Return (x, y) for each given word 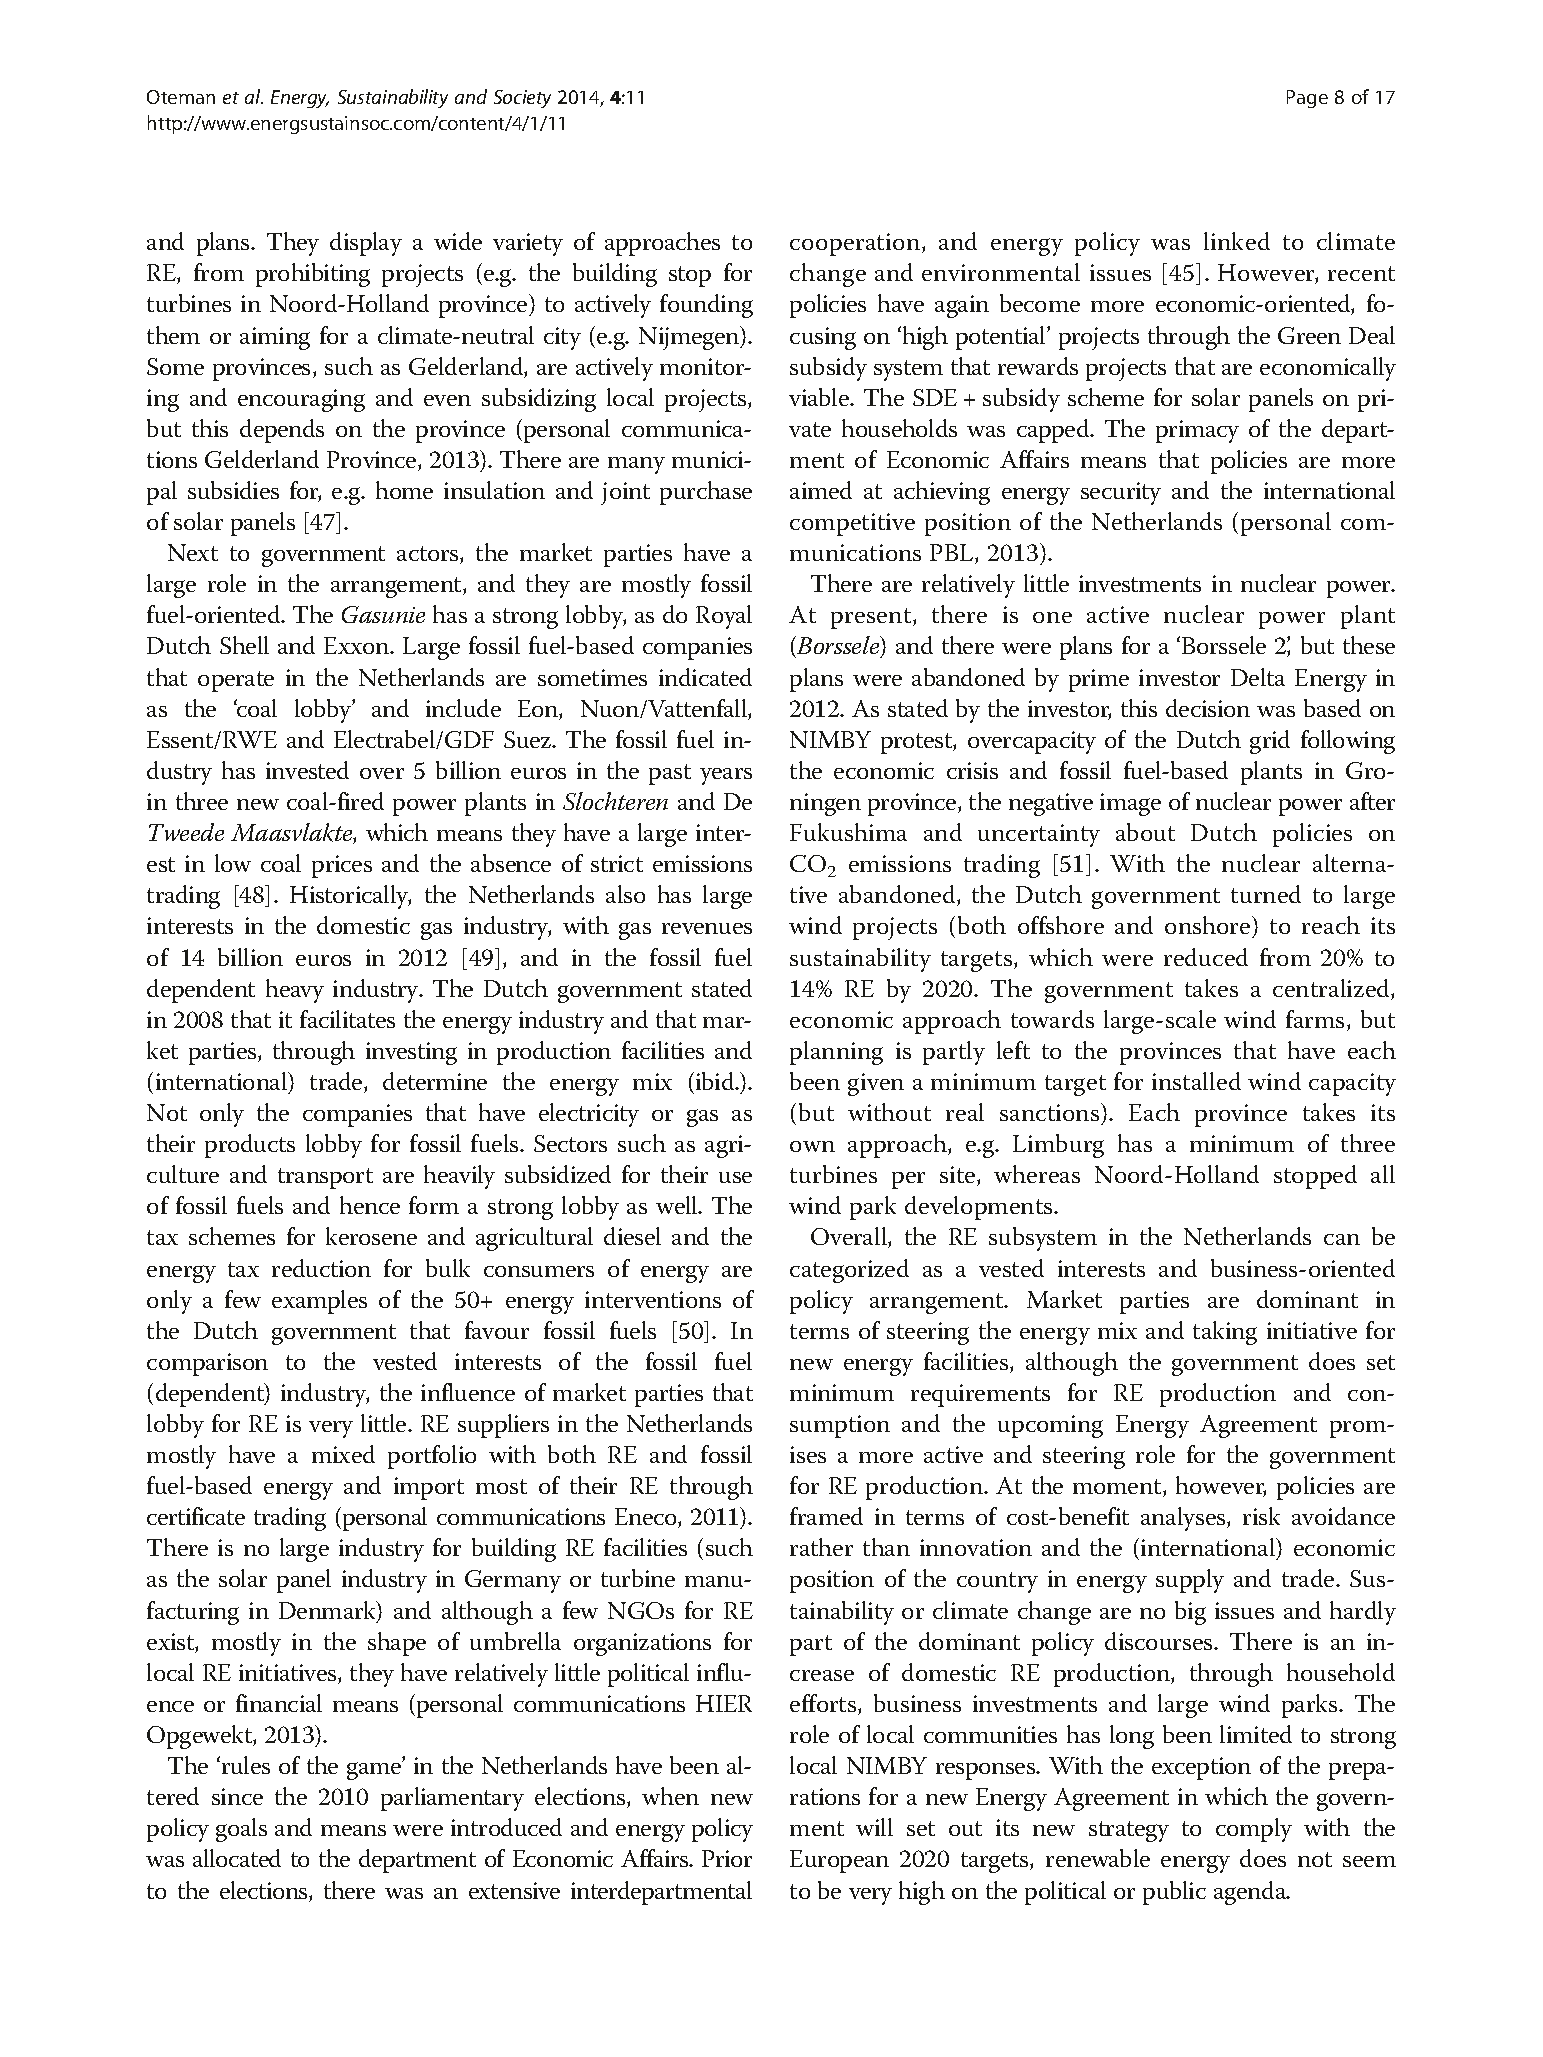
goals (241, 1830)
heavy (295, 991)
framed (826, 1516)
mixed (343, 1454)
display (366, 244)
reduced (1206, 957)
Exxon (358, 645)
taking (1225, 1333)
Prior (727, 1858)
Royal (724, 617)
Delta (1258, 677)
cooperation (856, 244)
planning (836, 1053)
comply (1254, 1830)
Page (1307, 99)
